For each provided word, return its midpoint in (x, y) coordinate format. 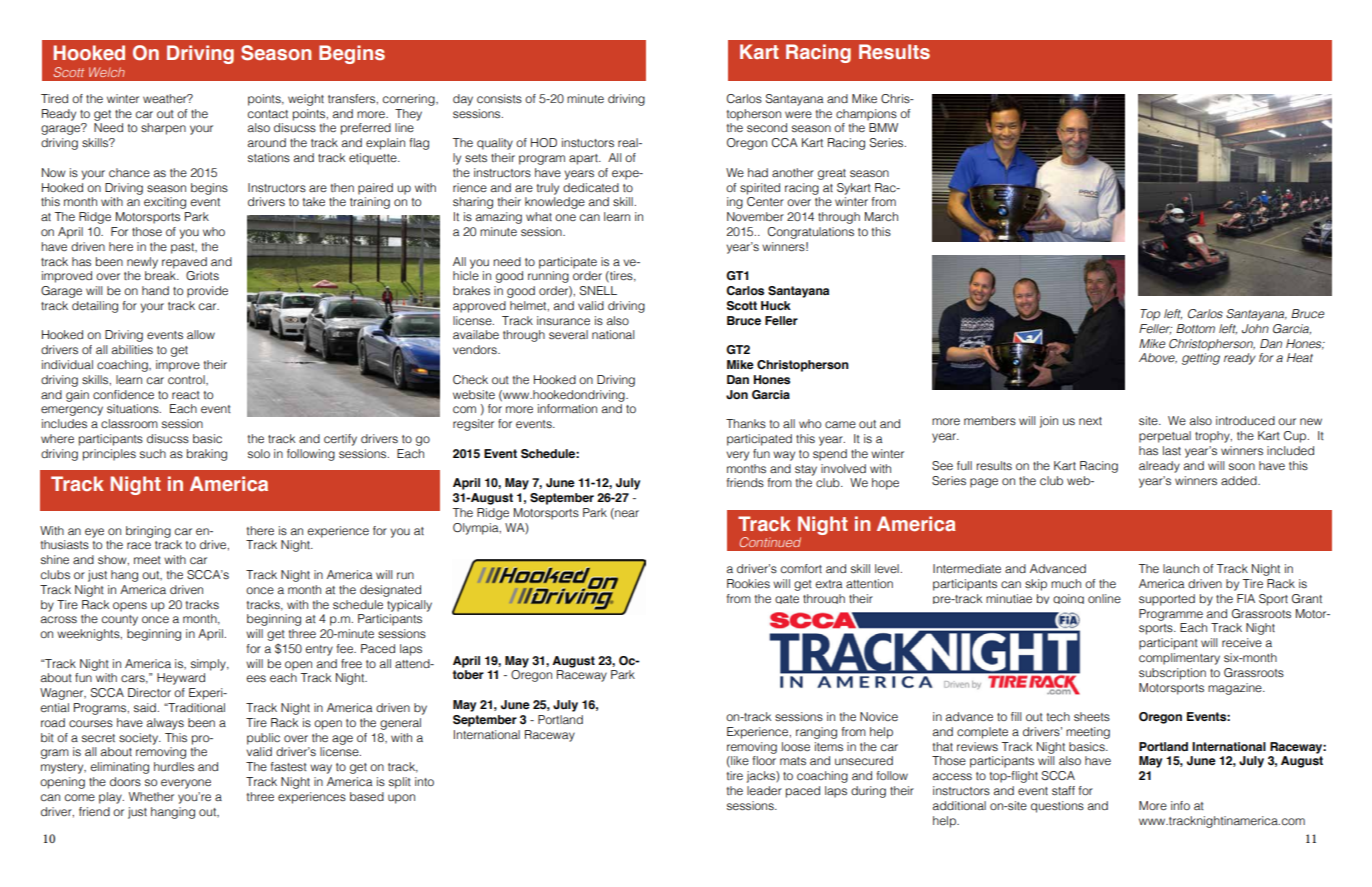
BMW (883, 127)
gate (787, 599)
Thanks (746, 423)
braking (207, 455)
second (767, 127)
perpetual (1165, 437)
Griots (202, 276)
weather (166, 98)
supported (1167, 600)
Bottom (1195, 328)
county (120, 620)
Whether (151, 796)
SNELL (598, 290)
